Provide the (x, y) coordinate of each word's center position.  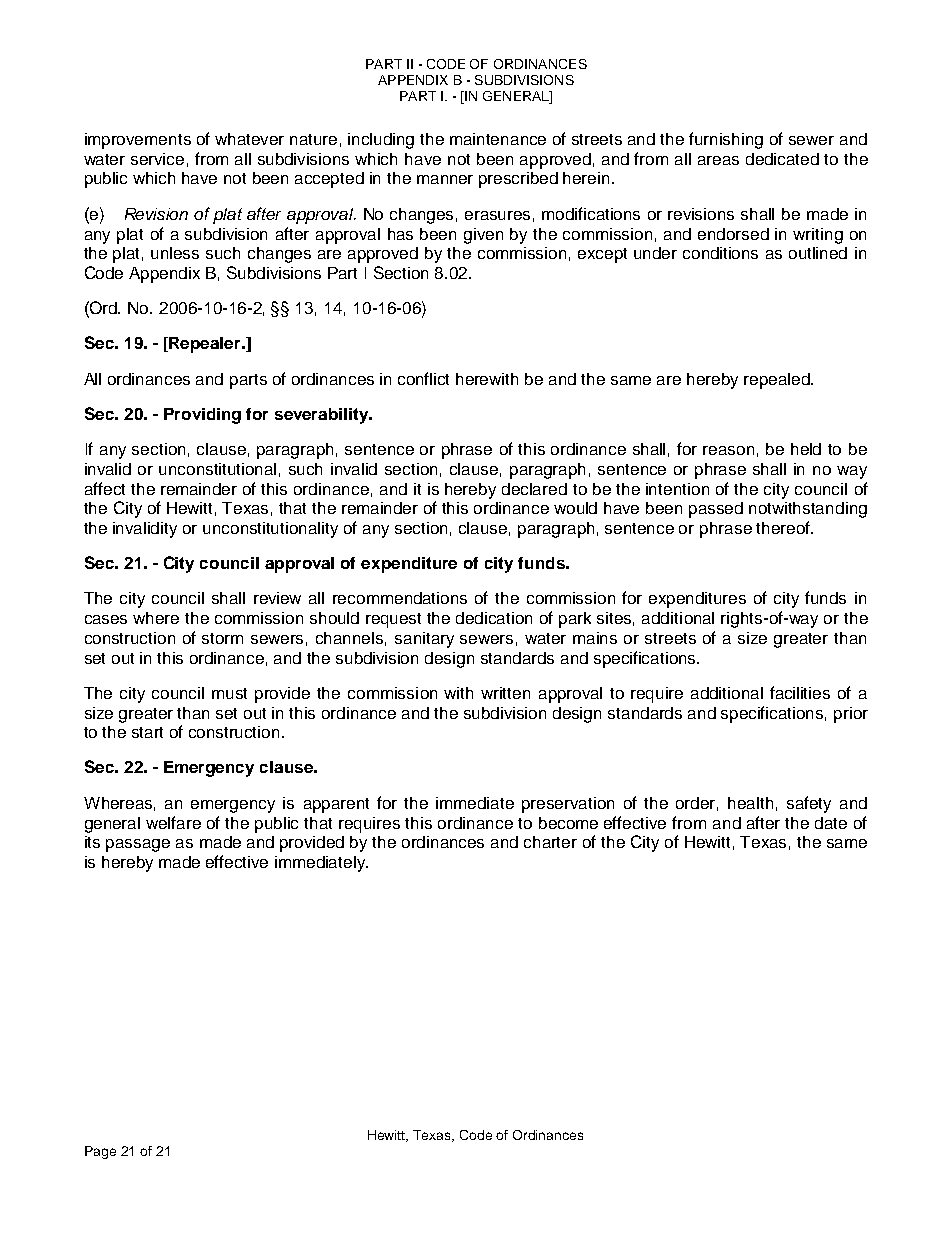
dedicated (782, 159)
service (157, 159)
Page (100, 1152)
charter (550, 842)
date (831, 823)
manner (445, 179)
